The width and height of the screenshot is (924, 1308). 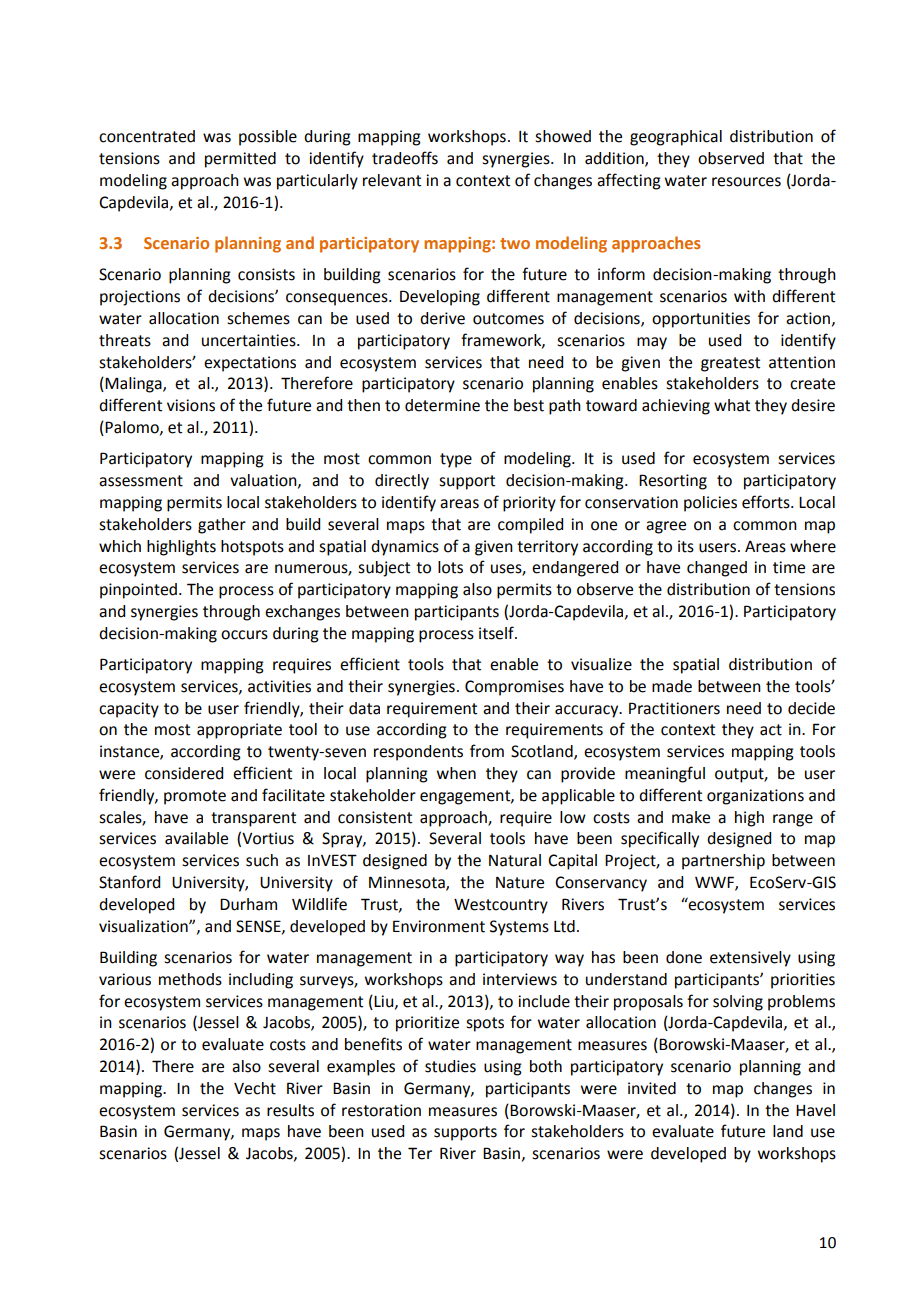 I want to click on permitted, so click(x=240, y=160).
